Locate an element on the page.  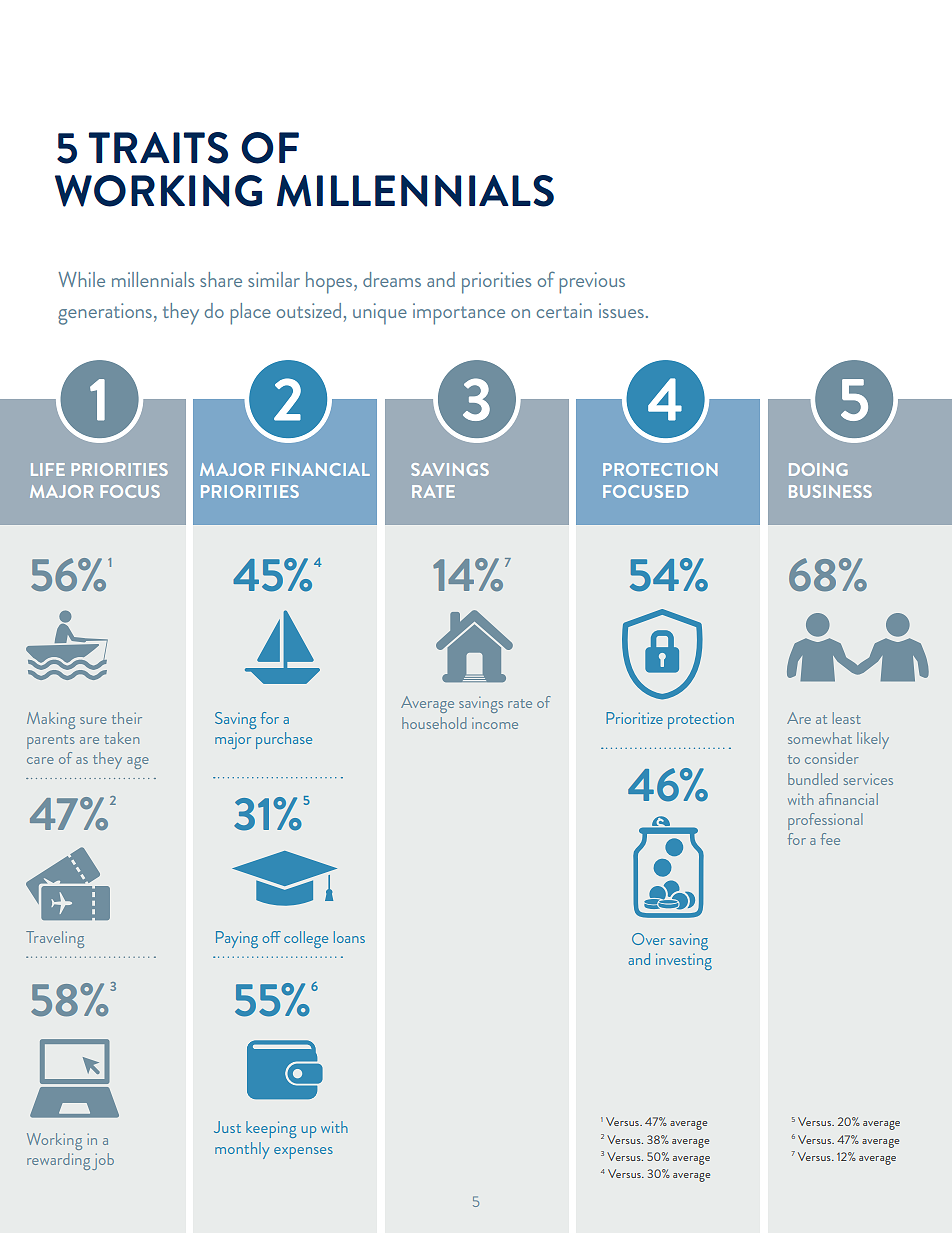
TRAITS is located at coordinates (158, 148).
